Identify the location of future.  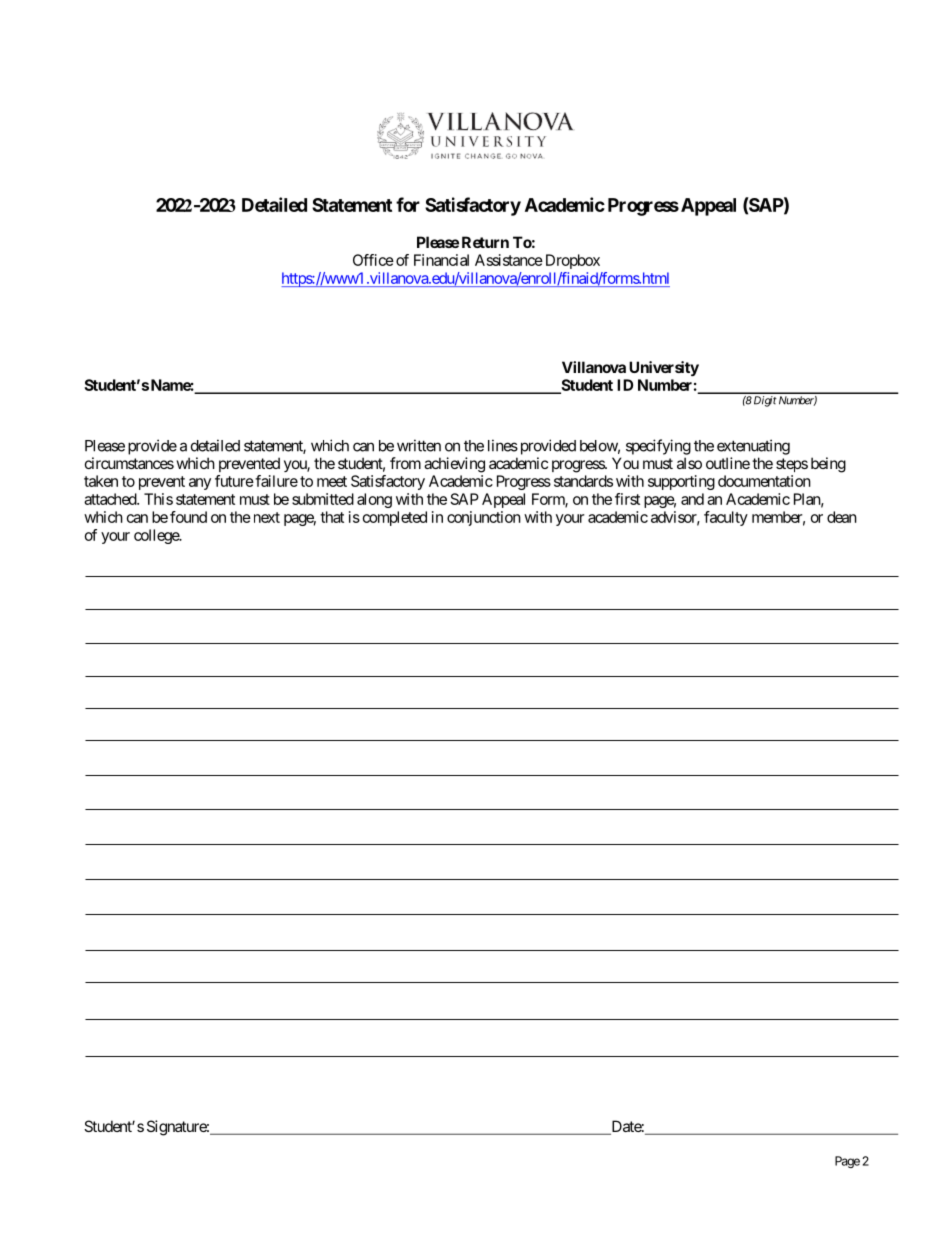
(234, 481).
